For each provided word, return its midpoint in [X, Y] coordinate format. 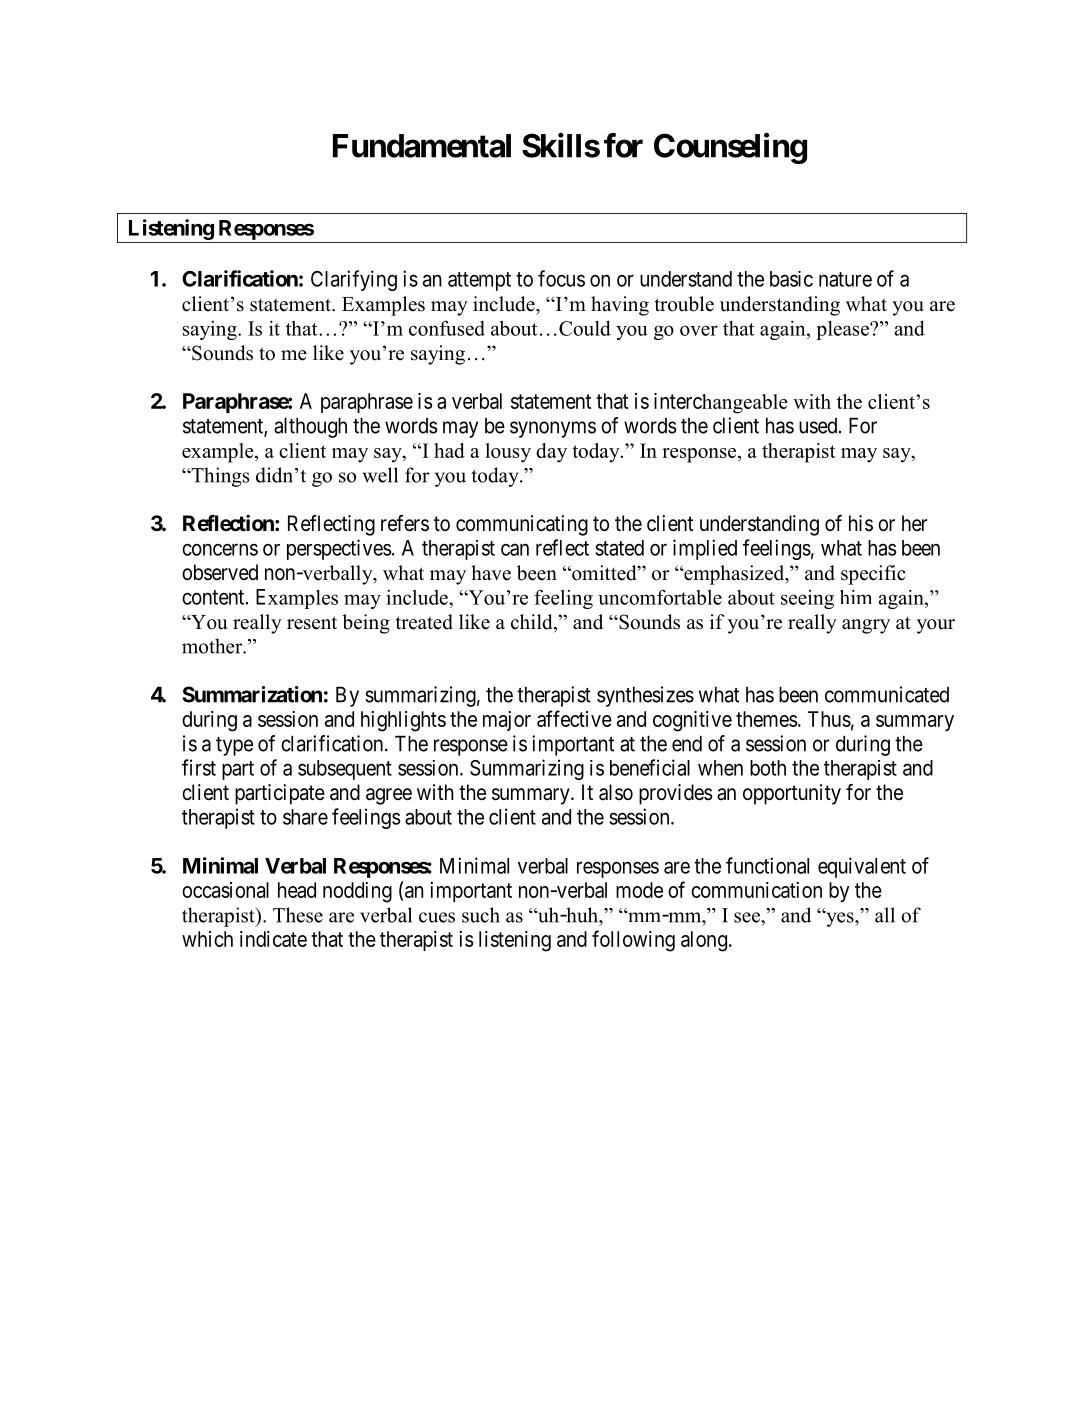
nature [845, 279]
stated [619, 548]
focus [561, 278]
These [298, 915]
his [861, 523]
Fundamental [422, 146]
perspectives [339, 549]
